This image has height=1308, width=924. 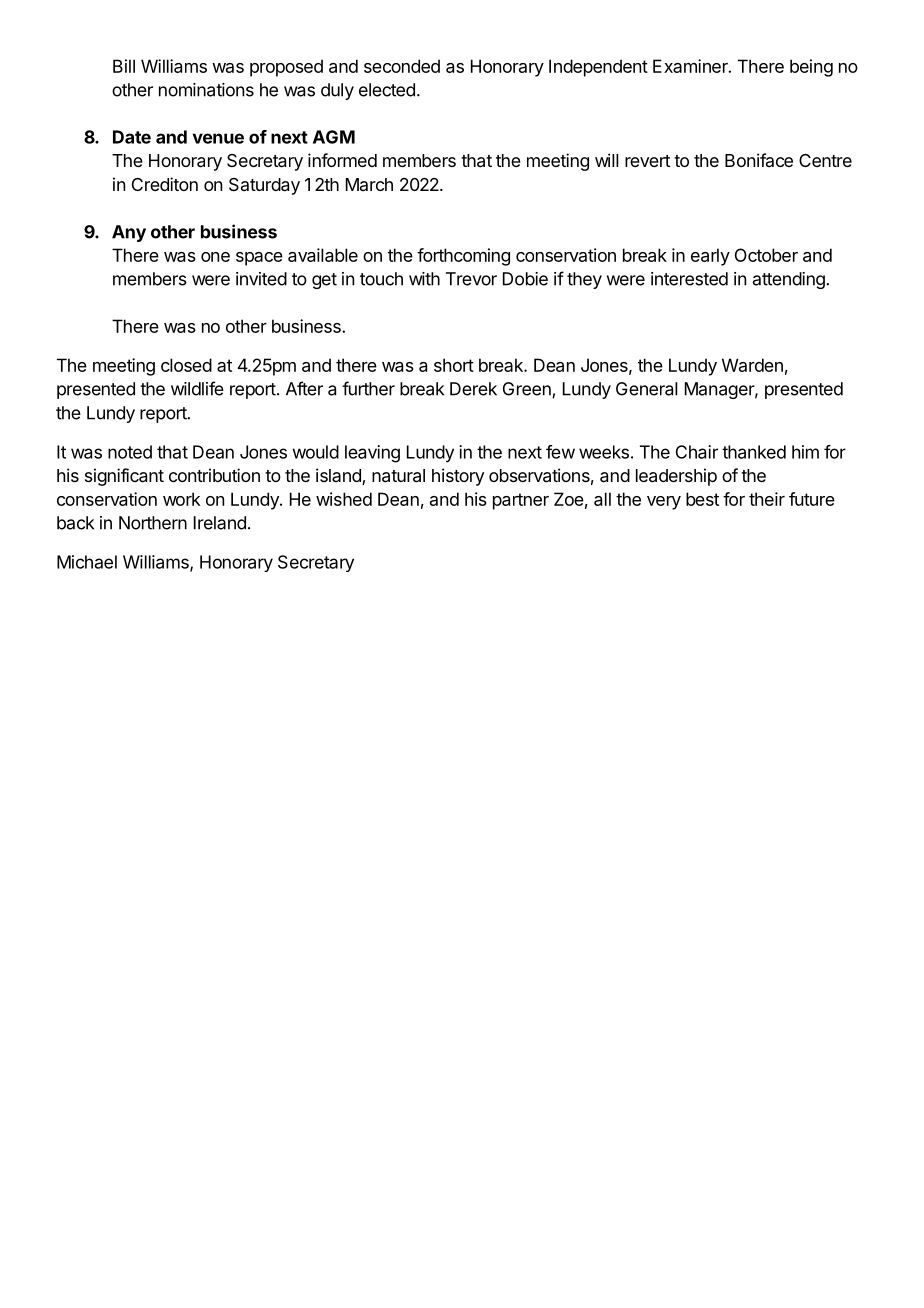 I want to click on seconded, so click(x=402, y=66).
